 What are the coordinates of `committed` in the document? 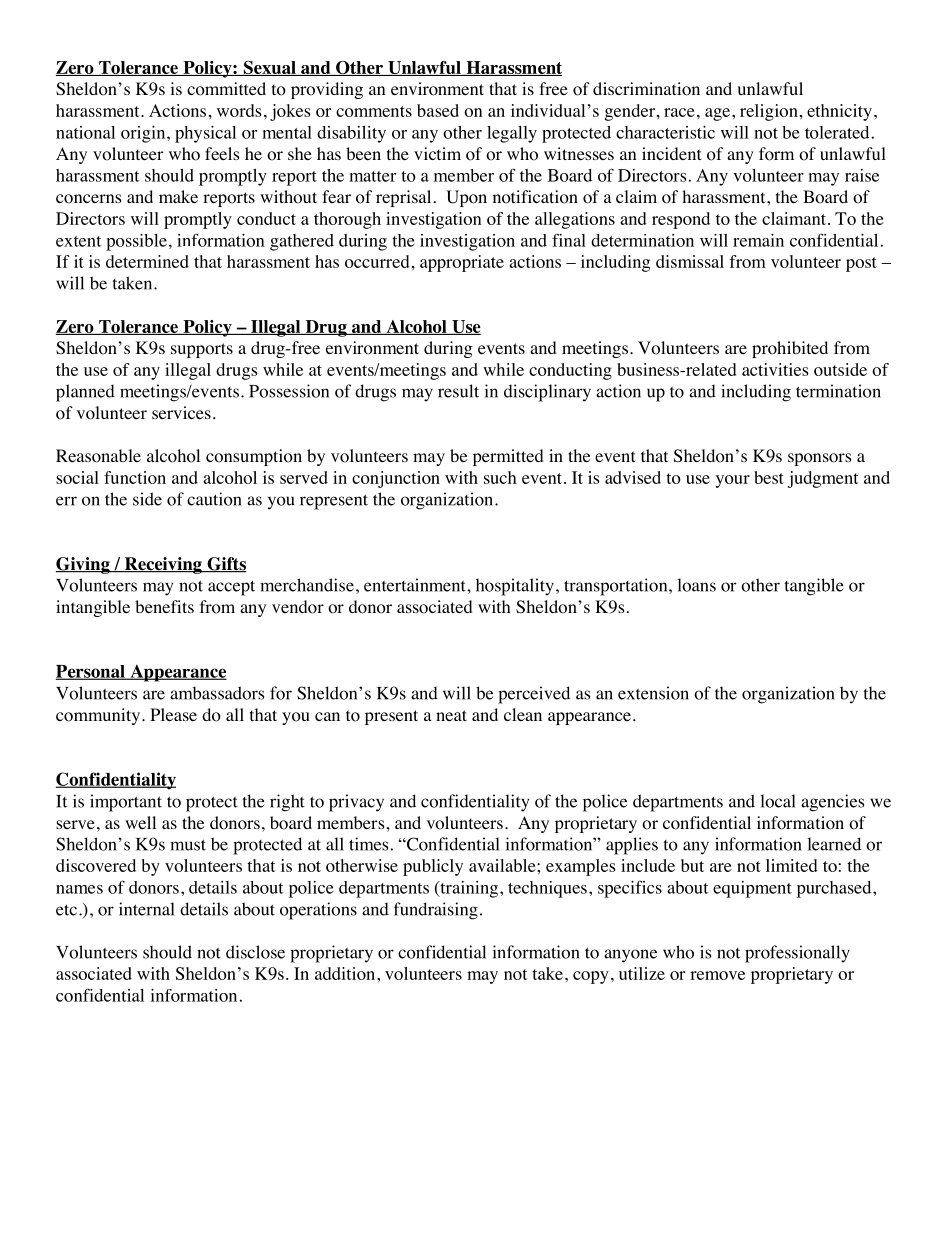 It's located at (226, 89).
